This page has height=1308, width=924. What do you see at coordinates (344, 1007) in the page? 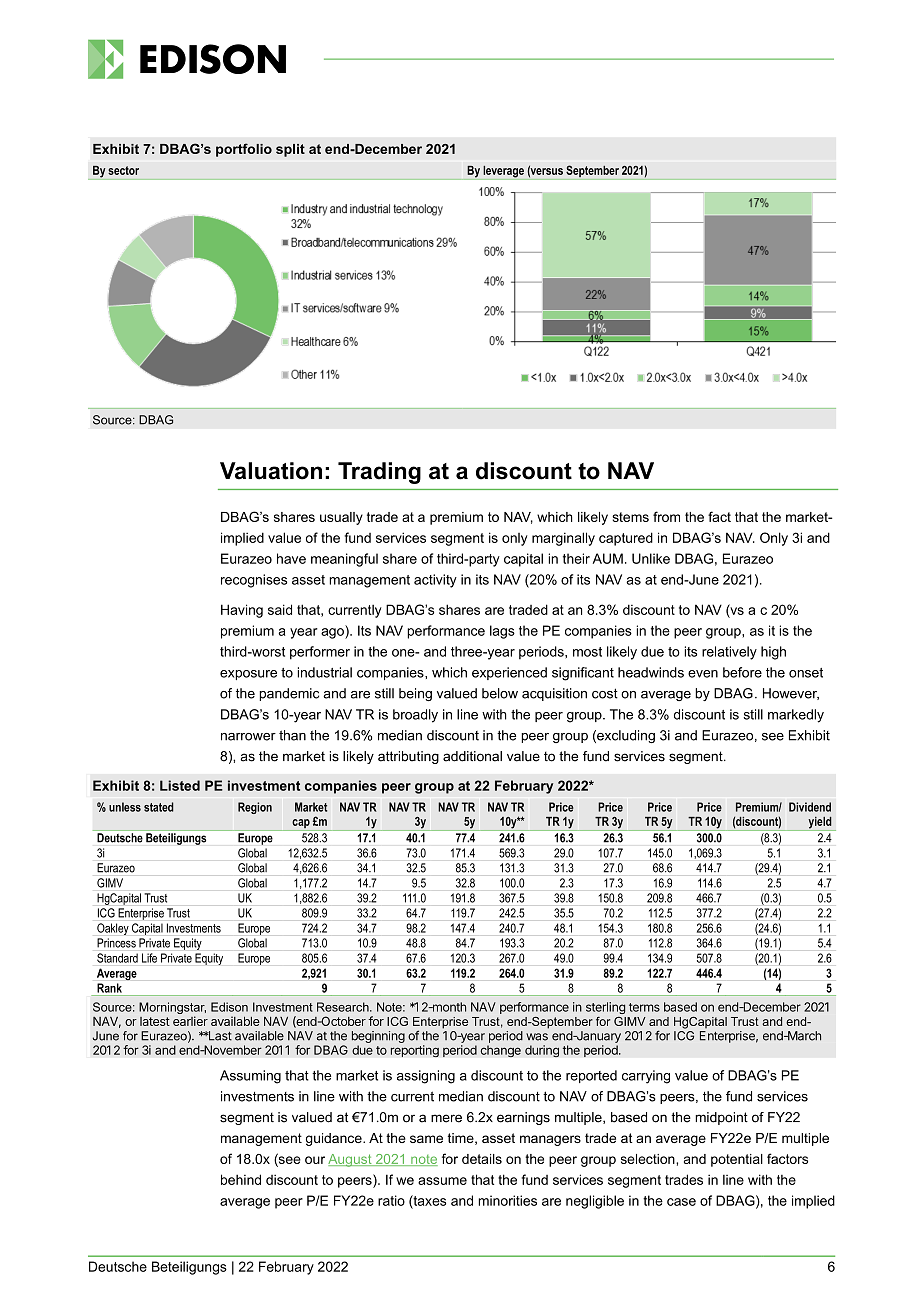
I see `Research` at bounding box center [344, 1007].
